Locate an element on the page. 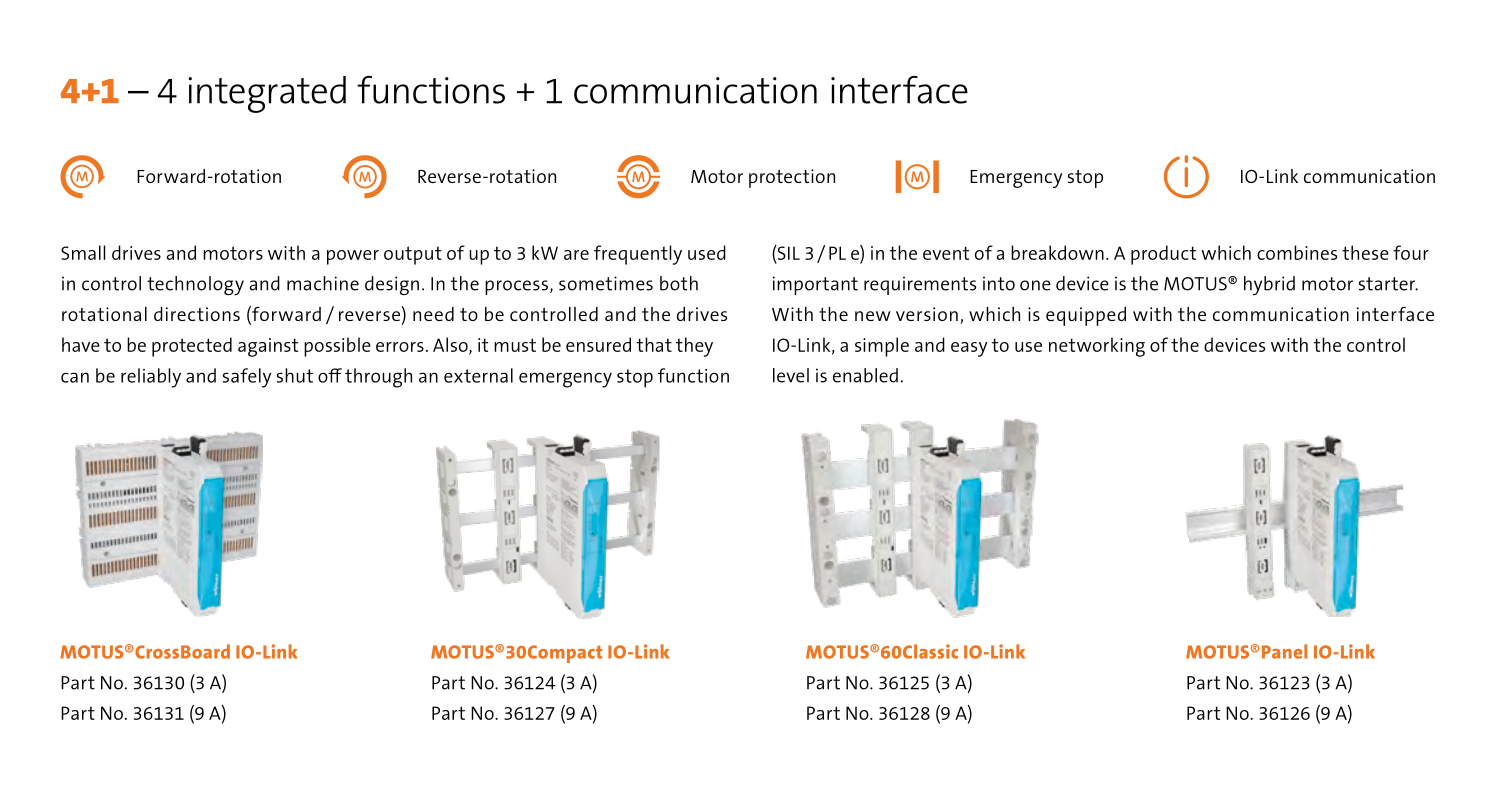  networking is located at coordinates (1097, 347).
